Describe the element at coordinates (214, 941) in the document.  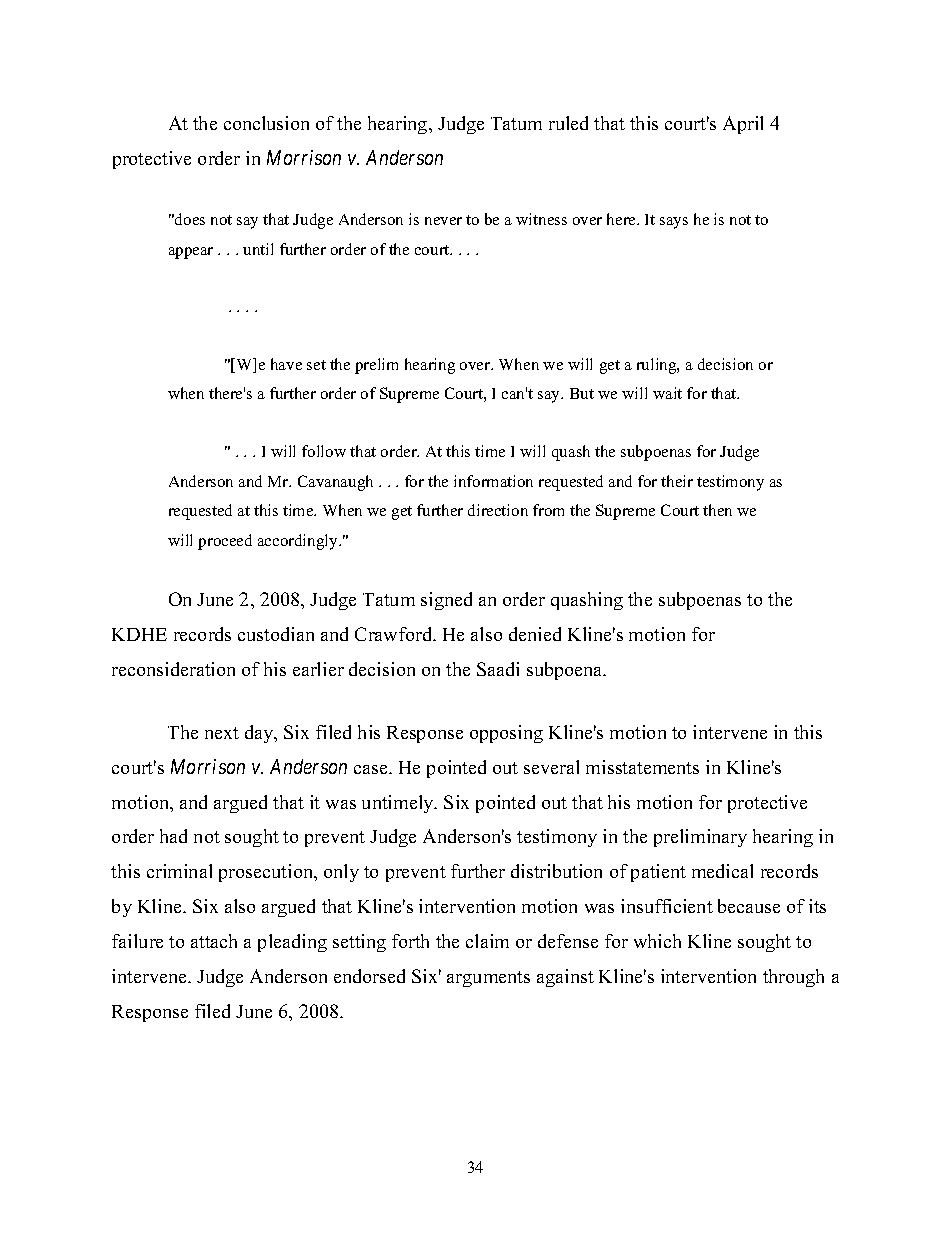
I see `attach` at that location.
